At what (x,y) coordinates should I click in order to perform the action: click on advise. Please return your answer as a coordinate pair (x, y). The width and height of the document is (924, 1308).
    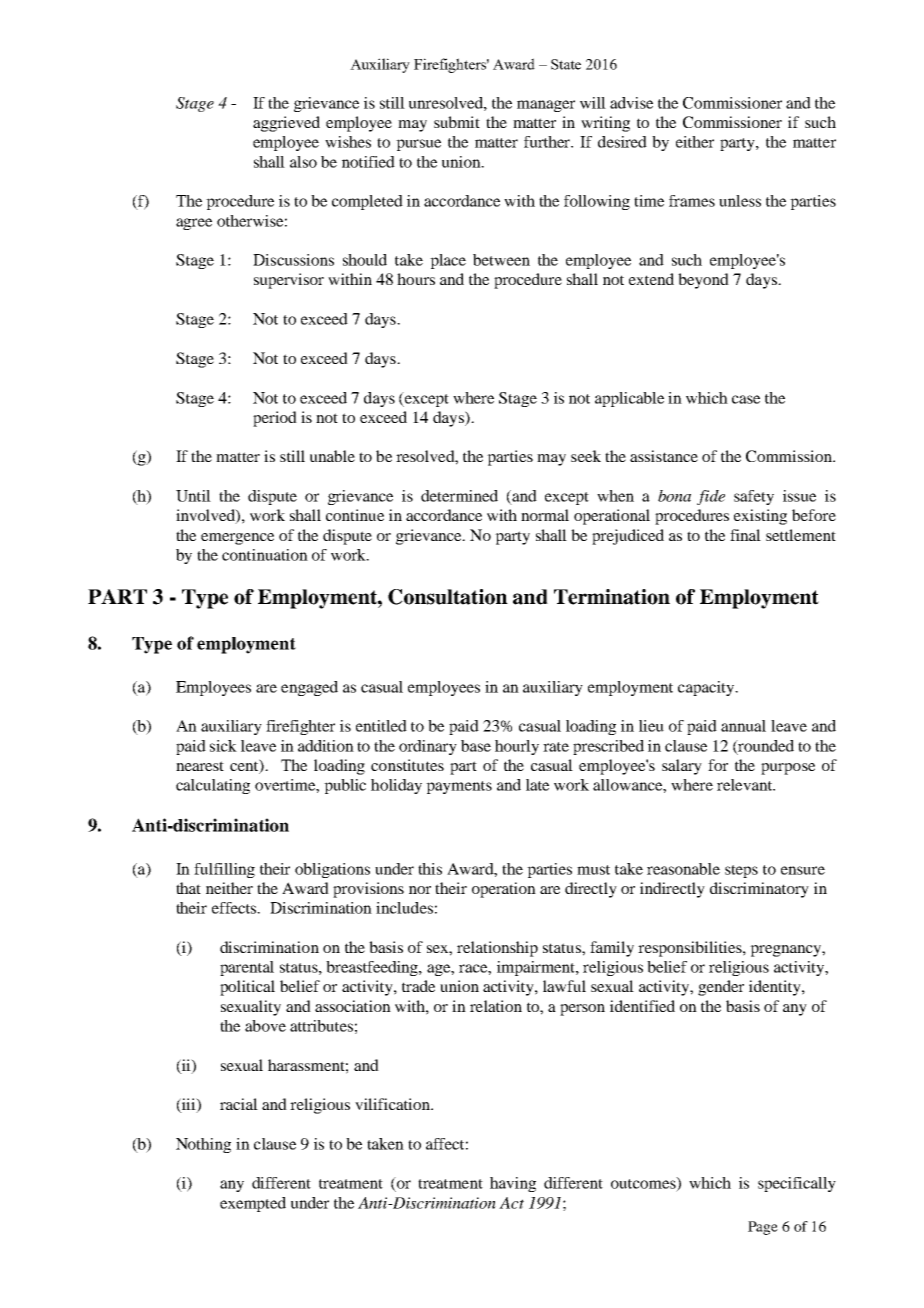
    Looking at the image, I should click on (631, 103).
